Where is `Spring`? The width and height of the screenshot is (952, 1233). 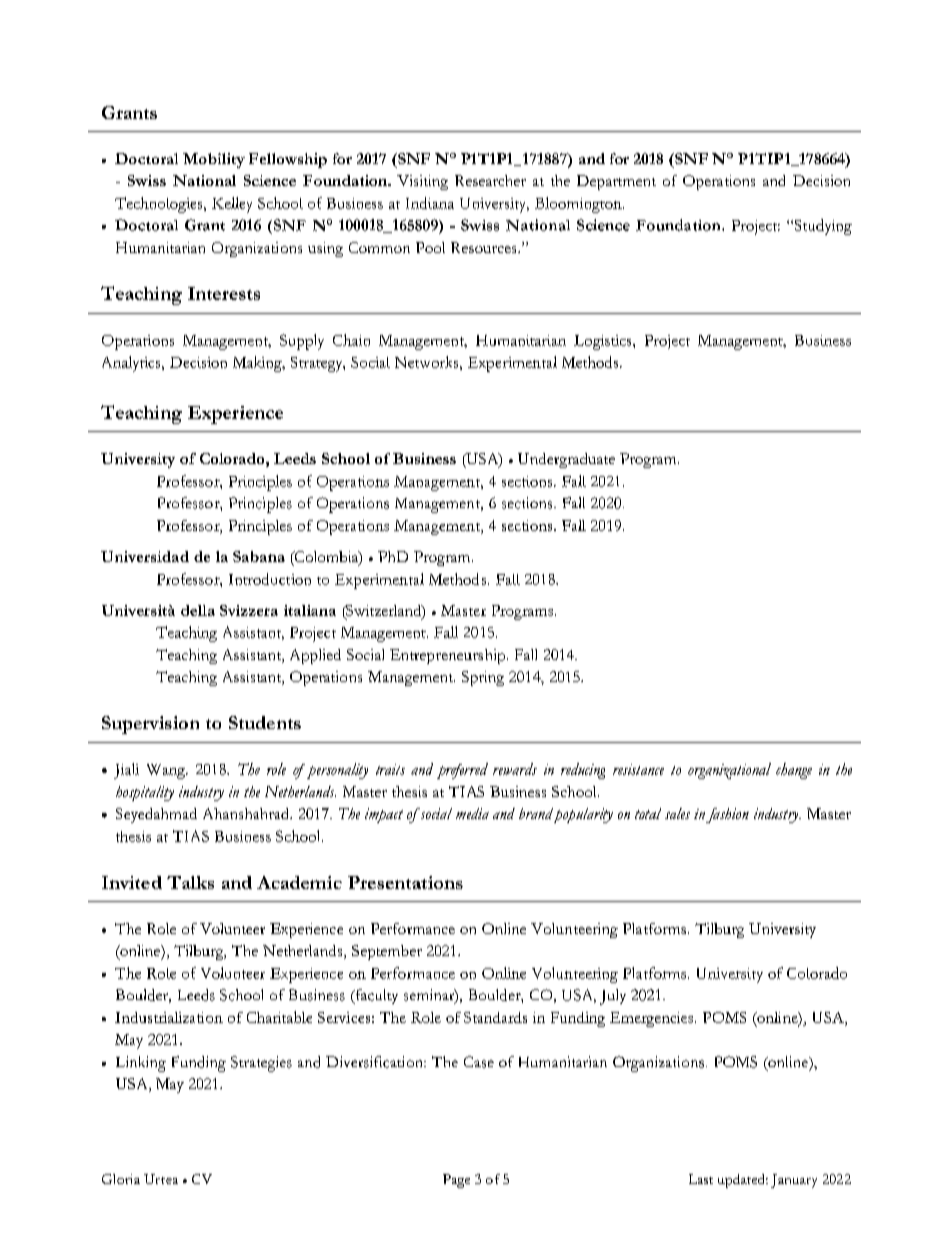
Spring is located at coordinates (483, 678).
